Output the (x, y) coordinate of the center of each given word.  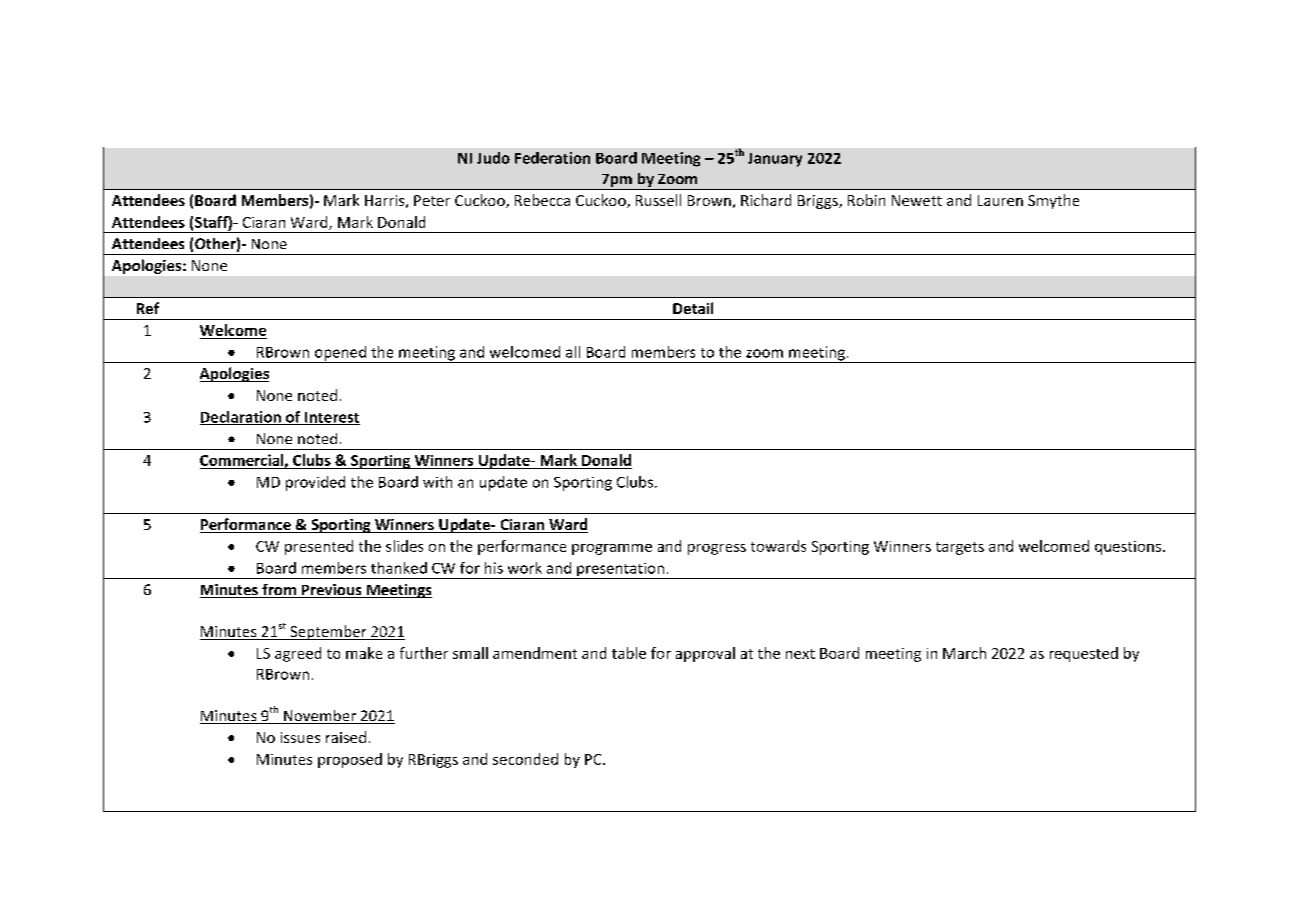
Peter (432, 200)
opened (340, 354)
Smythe (1053, 201)
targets (960, 548)
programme (612, 549)
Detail (693, 308)
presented (319, 547)
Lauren (1000, 200)
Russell (658, 200)
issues (300, 737)
